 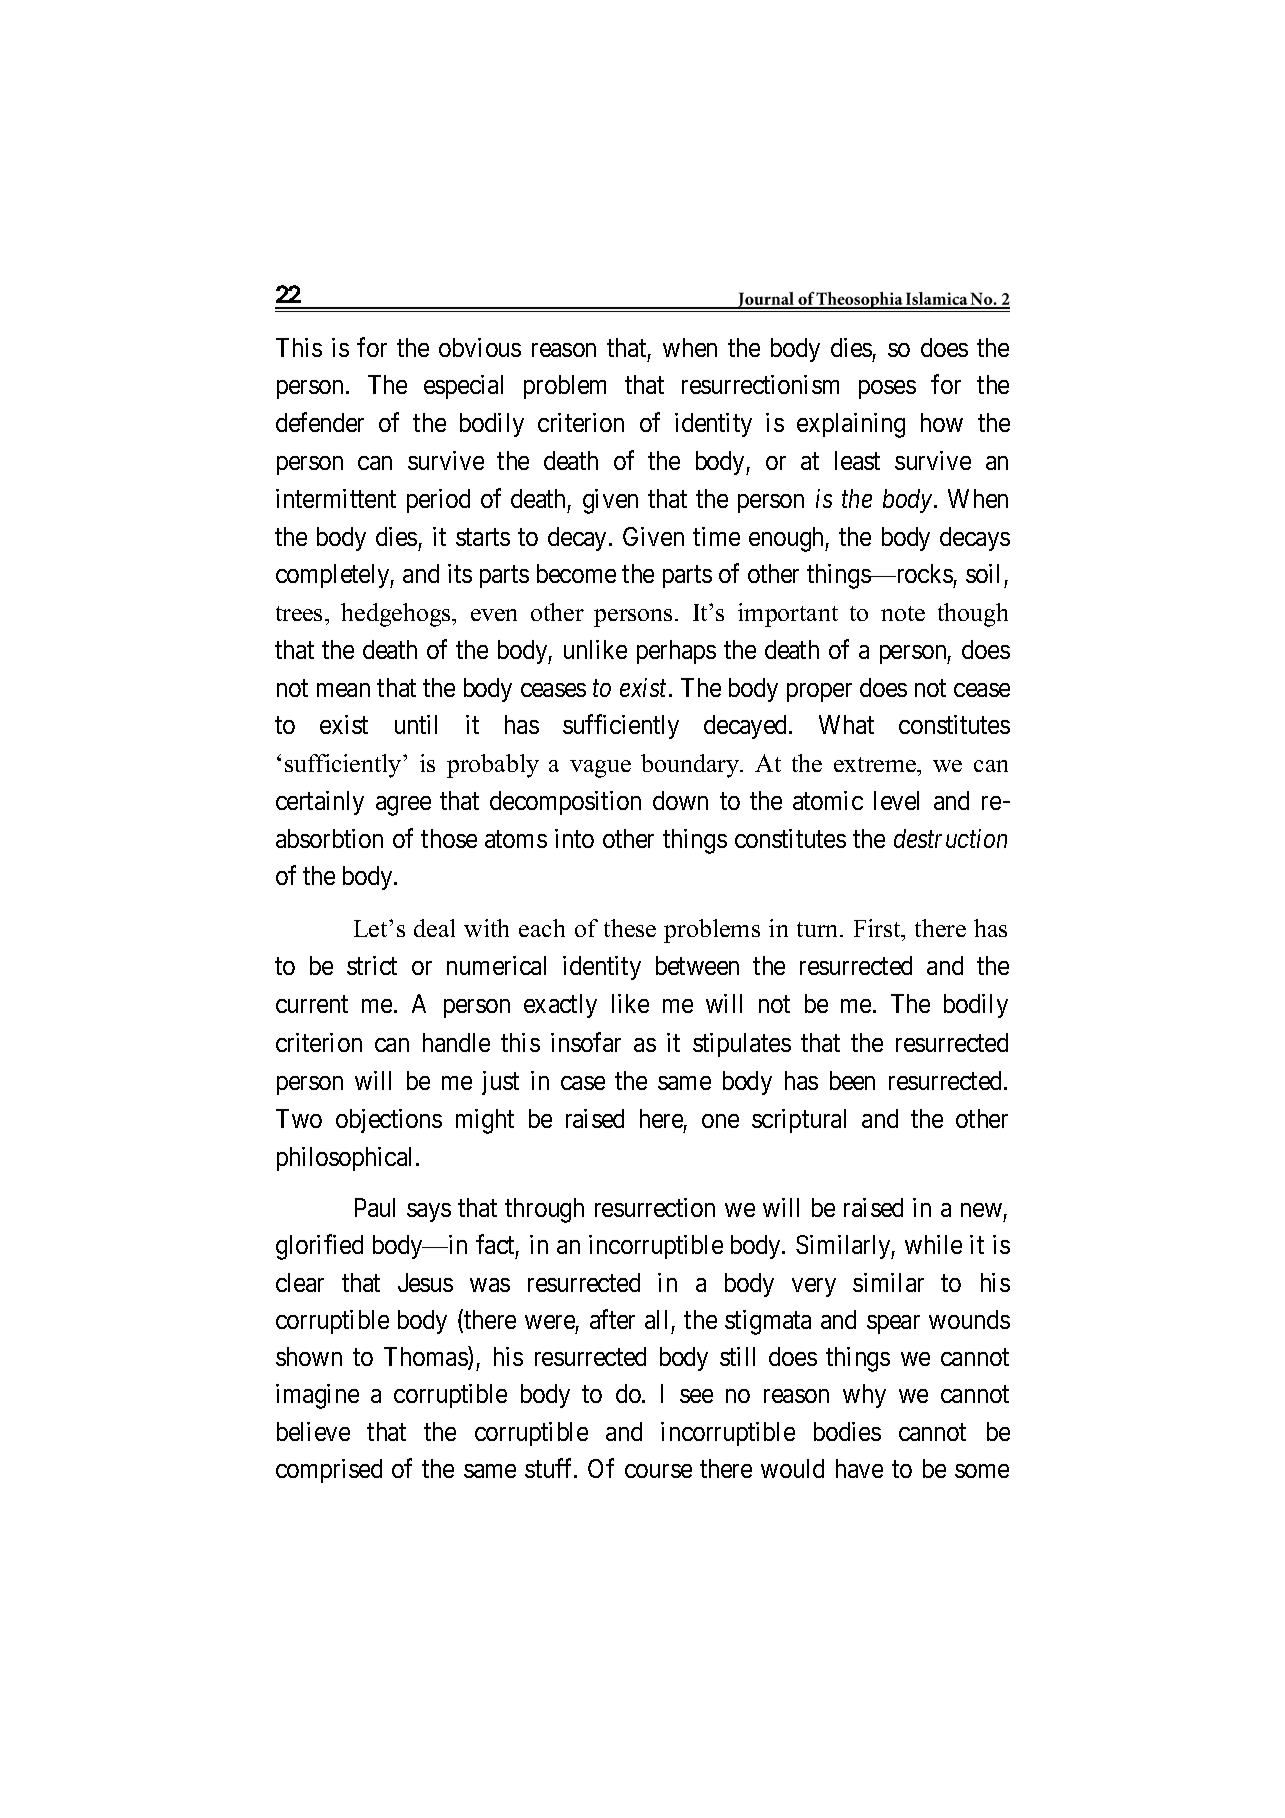 I want to click on defender, so click(x=320, y=422).
